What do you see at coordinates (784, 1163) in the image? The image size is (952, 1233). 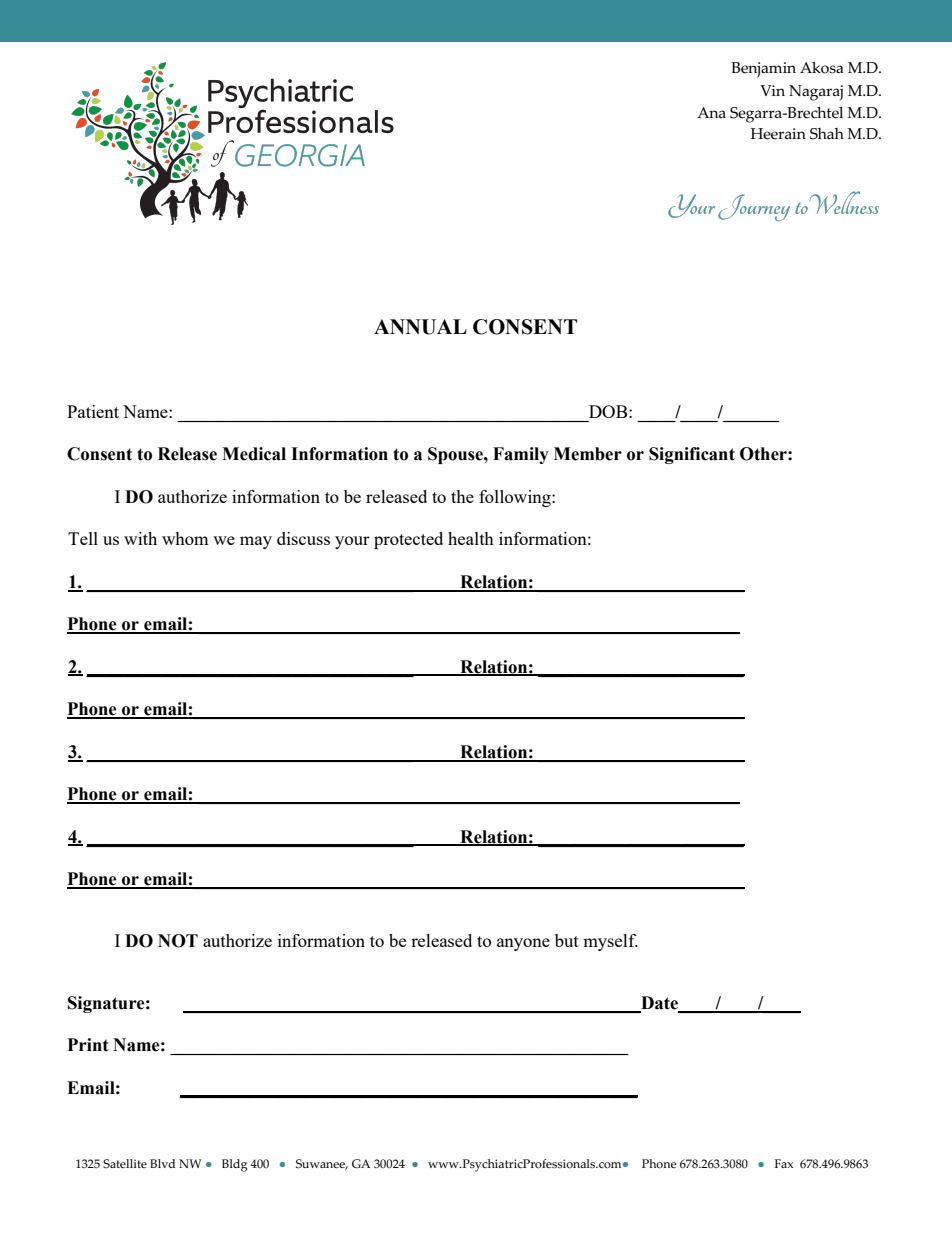 I see `Fax` at bounding box center [784, 1163].
